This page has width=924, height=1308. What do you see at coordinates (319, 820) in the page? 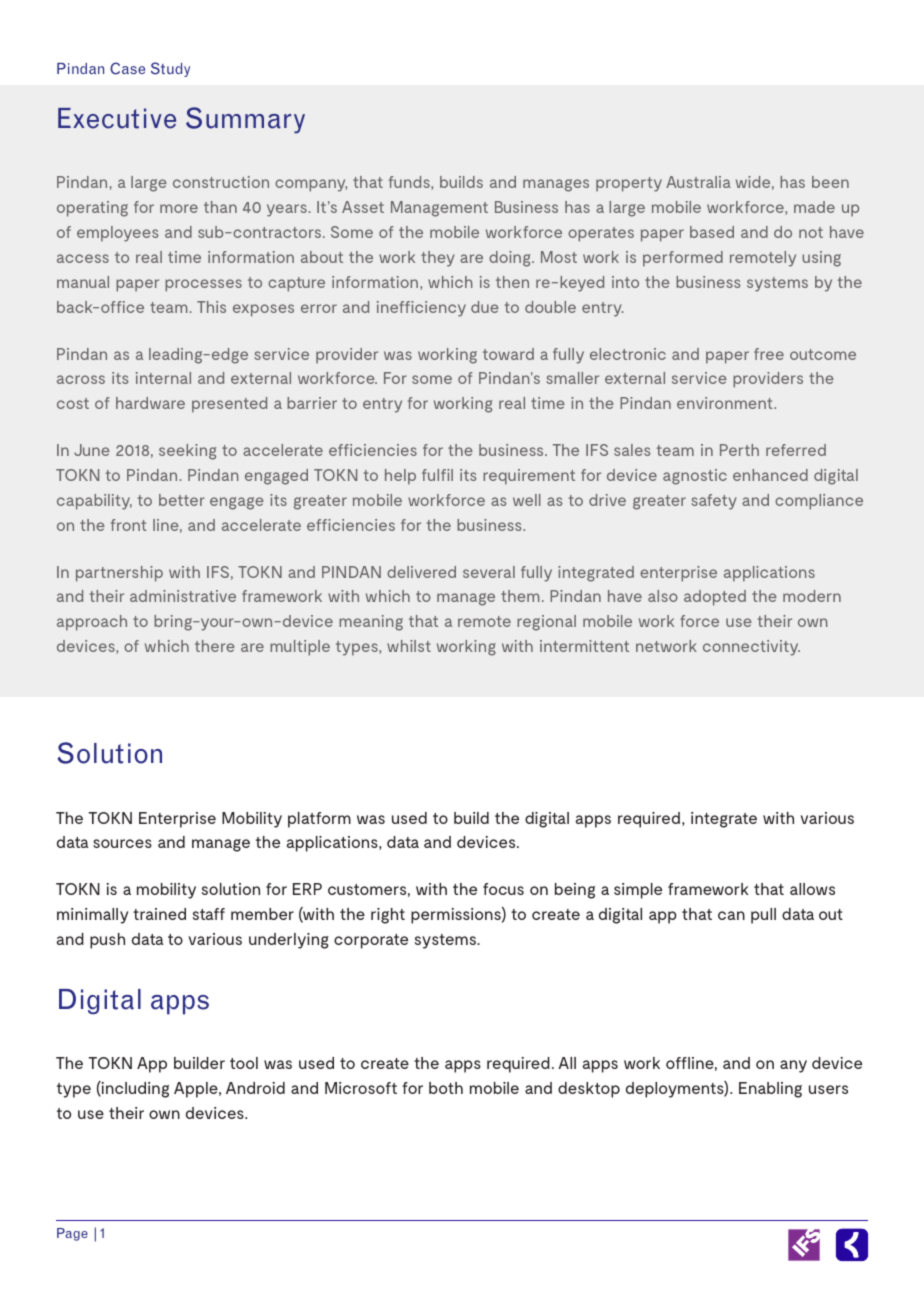
I see `platform` at bounding box center [319, 820].
